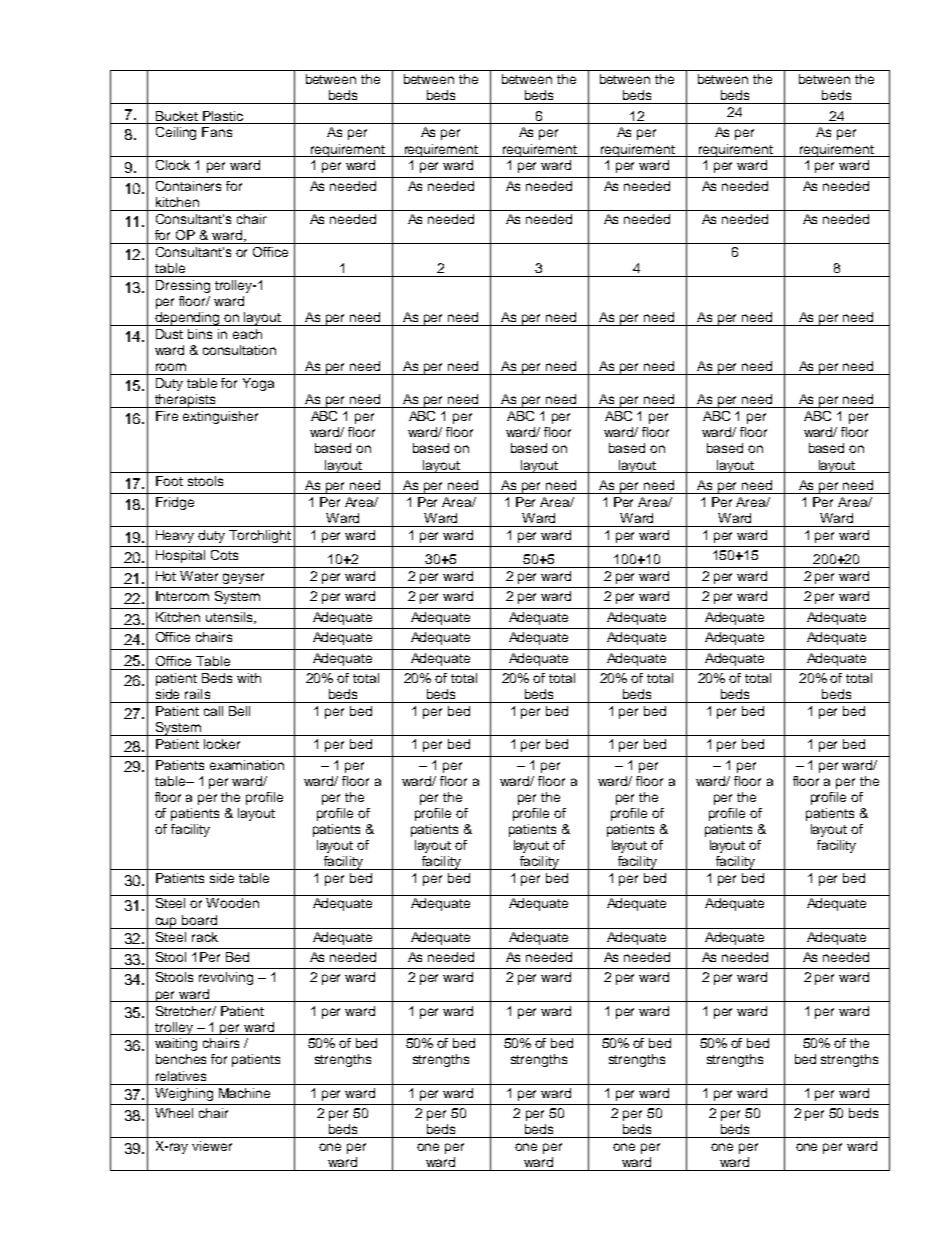  What do you see at coordinates (176, 133) in the screenshot?
I see `Ceiling` at bounding box center [176, 133].
